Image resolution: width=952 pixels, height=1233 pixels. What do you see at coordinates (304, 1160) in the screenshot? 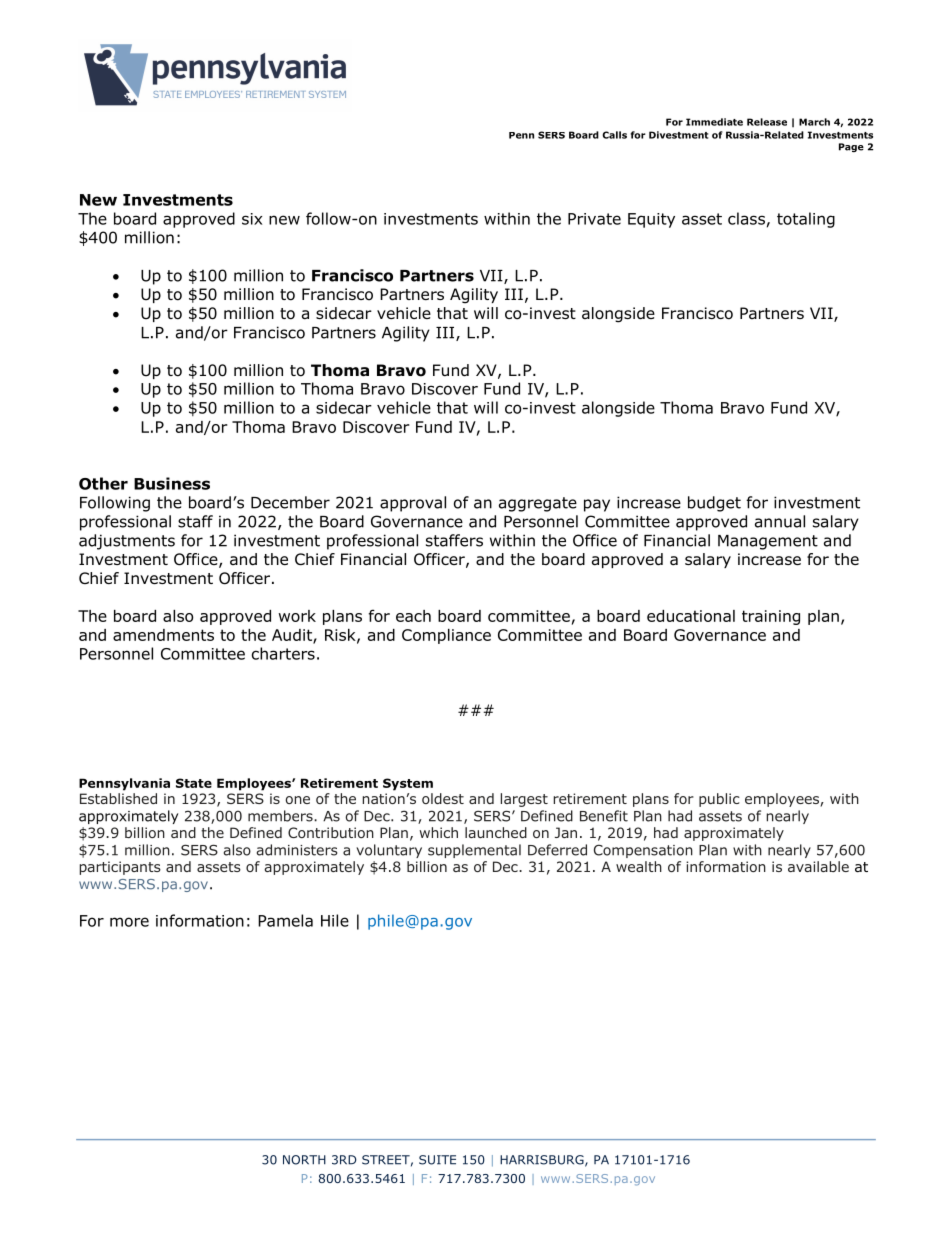
I see `NORTH` at bounding box center [304, 1160].
